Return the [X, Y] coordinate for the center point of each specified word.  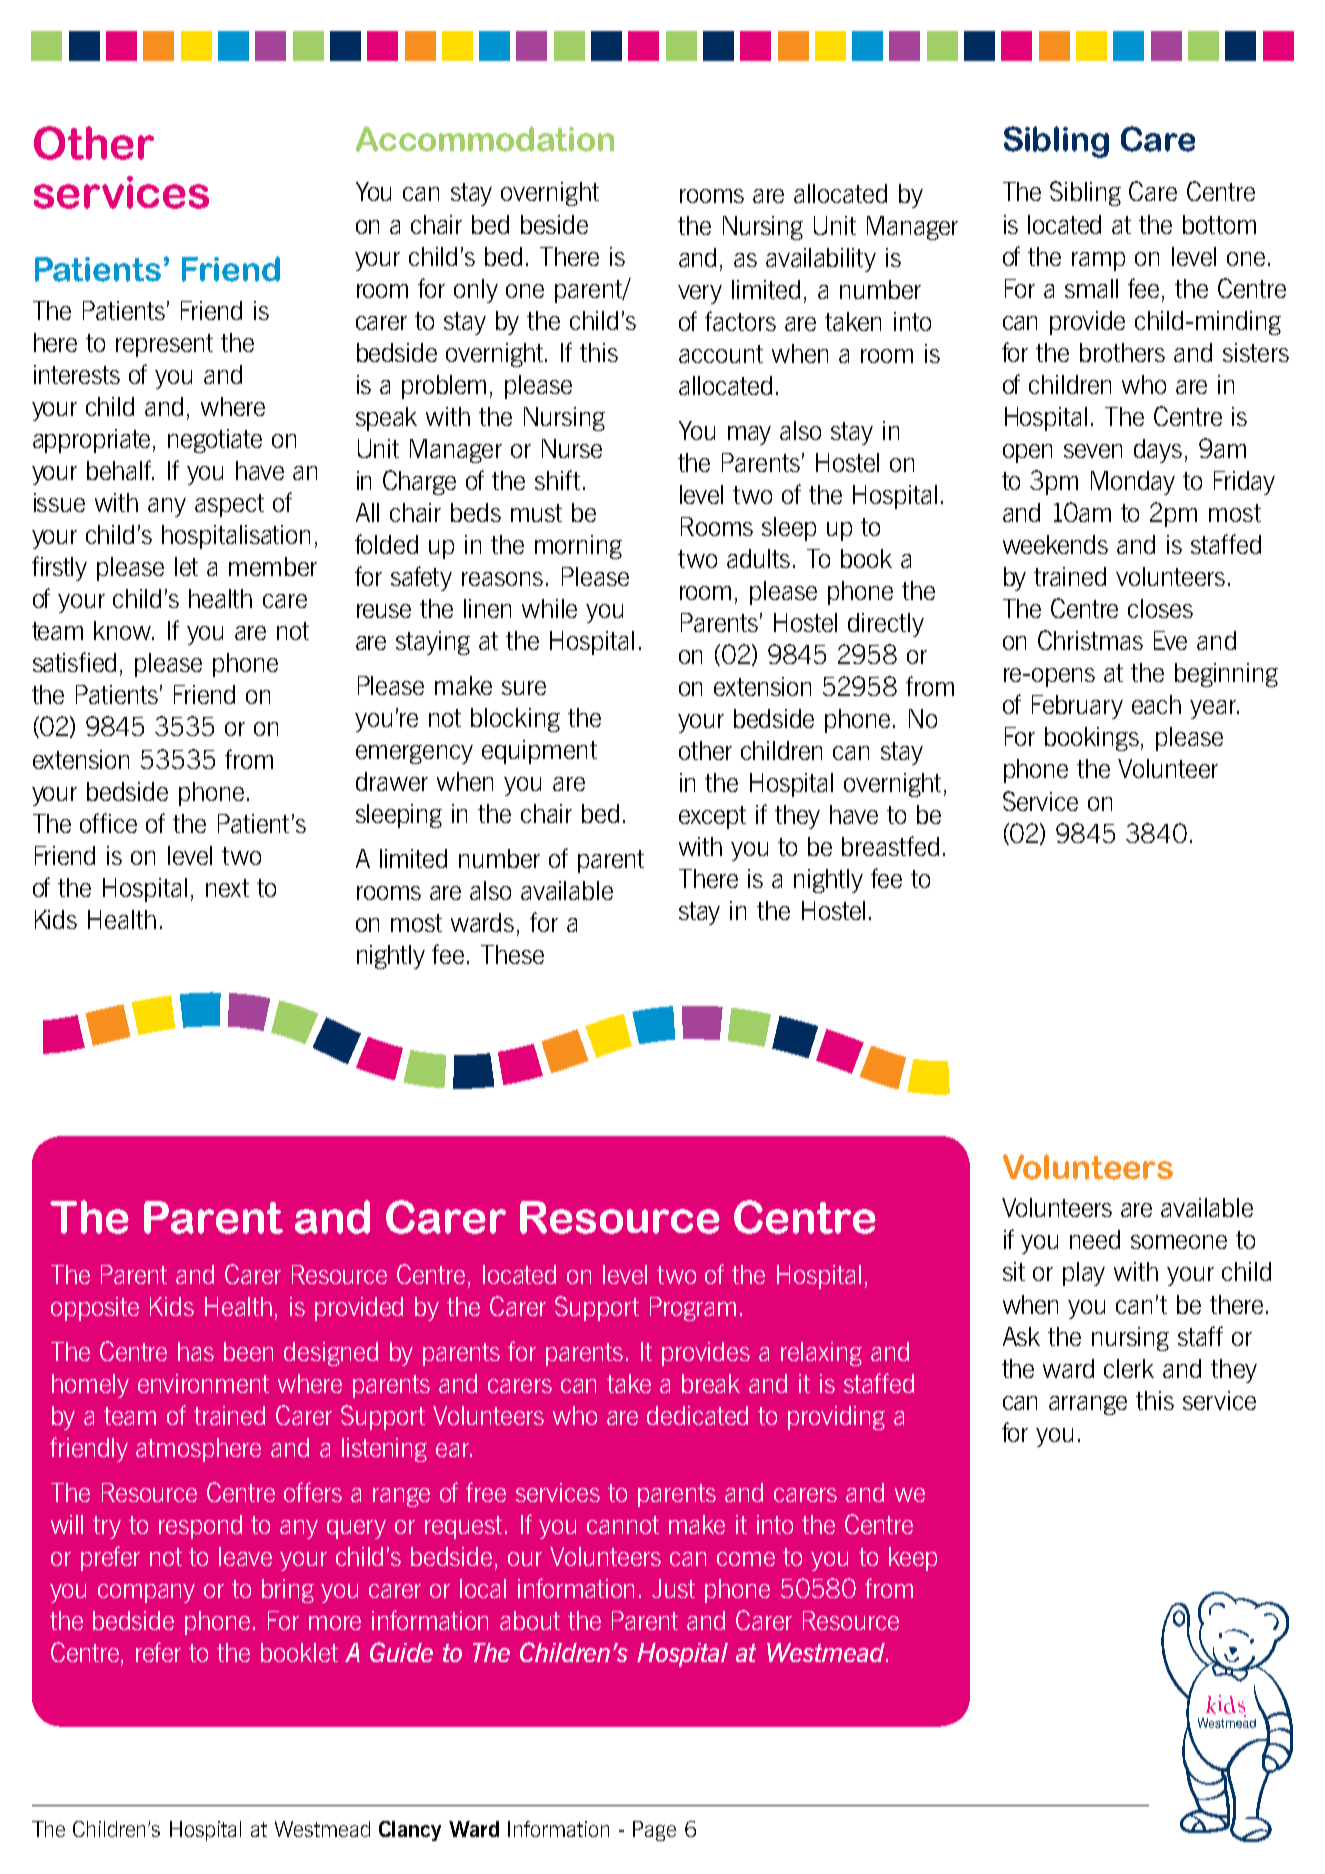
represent [164, 345]
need [1095, 1239]
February [1077, 707]
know [124, 630]
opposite [95, 1309]
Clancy [410, 1831]
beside [554, 224]
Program [693, 1309]
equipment [539, 752]
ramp [1098, 261]
